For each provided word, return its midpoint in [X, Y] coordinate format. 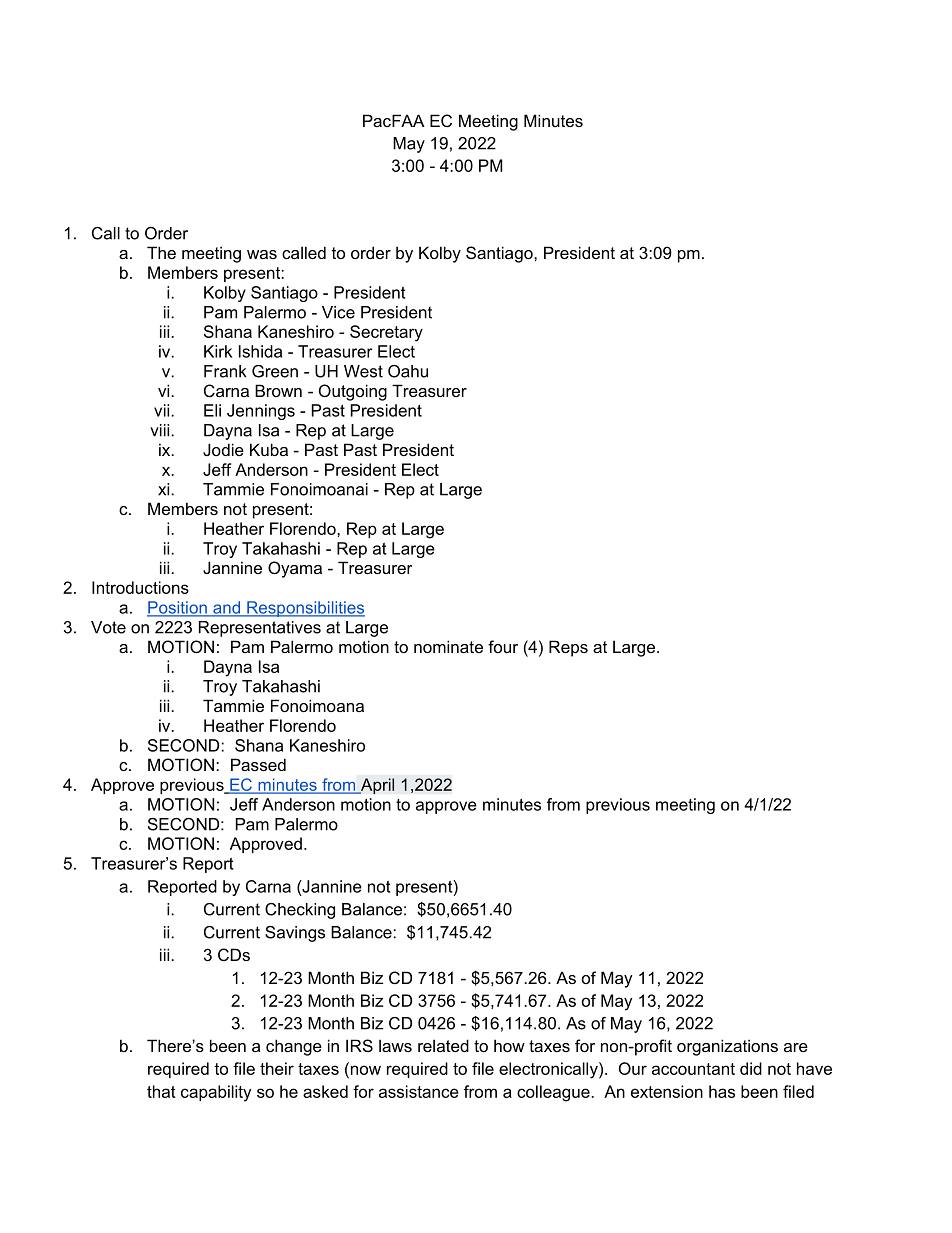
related [443, 1045]
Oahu [408, 371]
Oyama [295, 569]
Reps [568, 648]
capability [216, 1093]
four [503, 646]
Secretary [386, 333]
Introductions [140, 587]
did [751, 1068]
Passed [258, 764]
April [376, 786]
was [262, 254]
